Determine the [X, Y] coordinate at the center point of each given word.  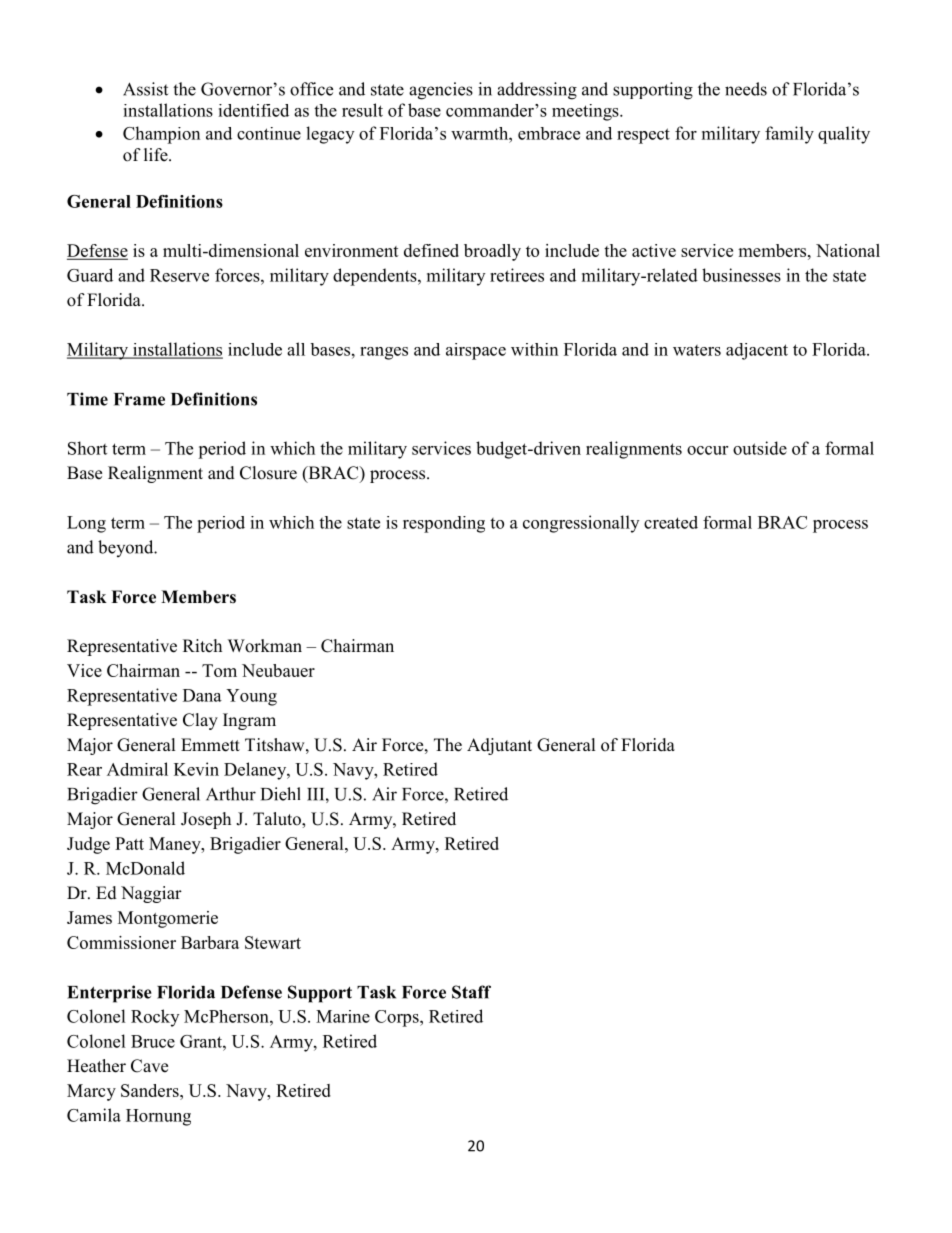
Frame [139, 399]
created [671, 522]
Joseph [206, 820]
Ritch [202, 645]
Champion [161, 135]
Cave [149, 1066]
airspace [476, 351]
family [789, 135]
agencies [441, 91]
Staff [471, 992]
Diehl [280, 794]
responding [444, 524]
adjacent [757, 351]
